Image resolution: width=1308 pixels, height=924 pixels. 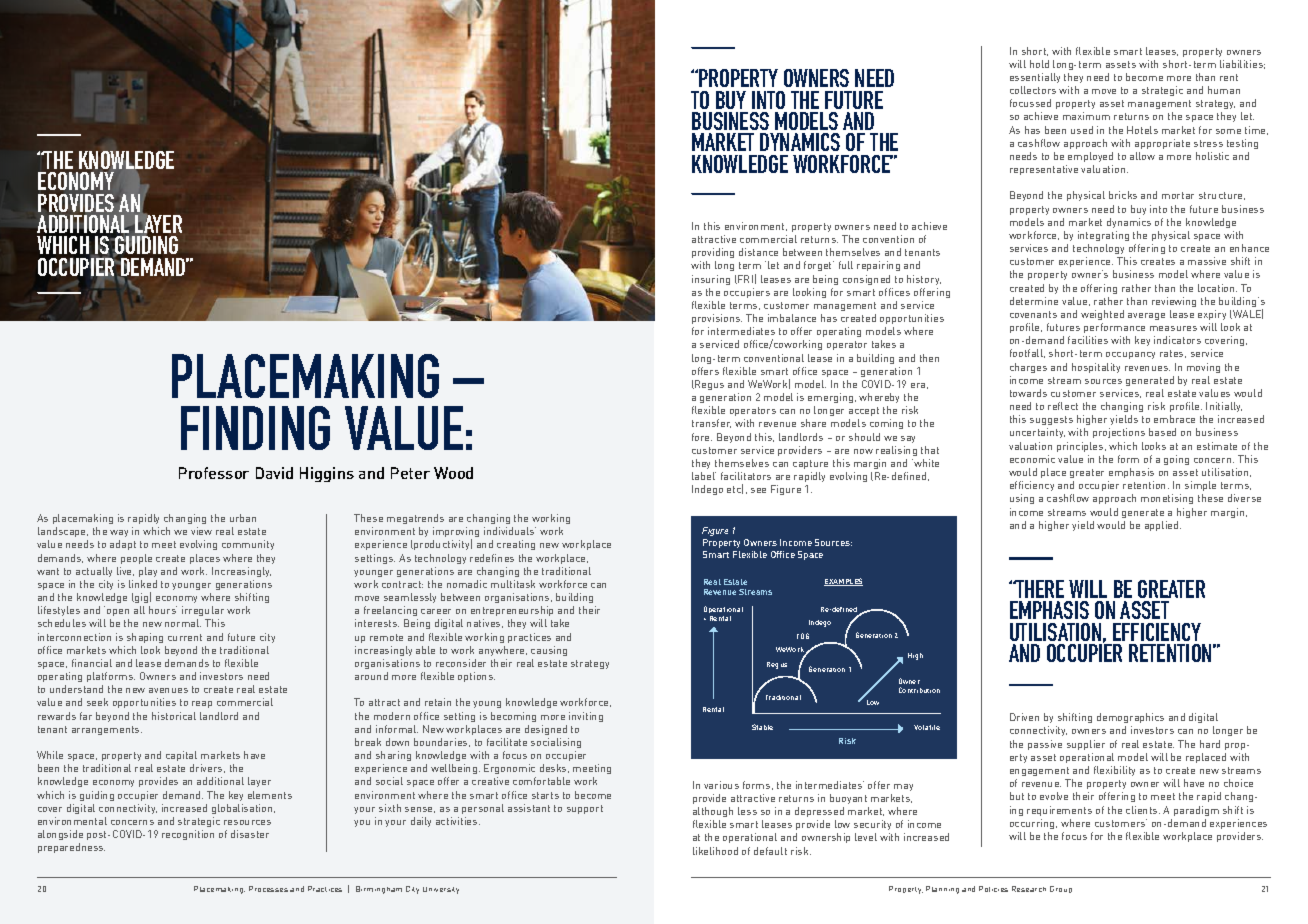 I want to click on occupancy, so click(x=1130, y=355).
